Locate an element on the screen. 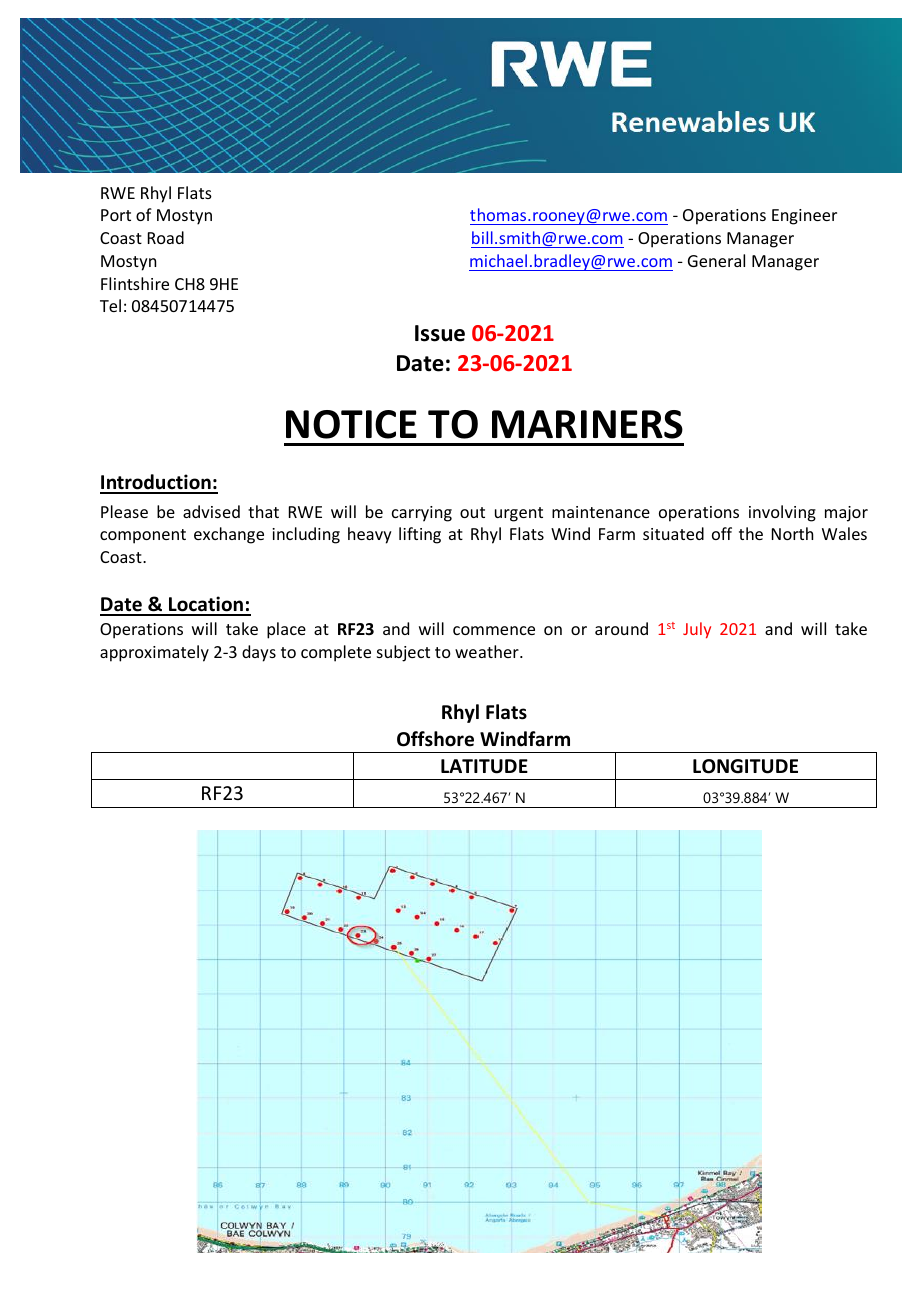  NOTICE is located at coordinates (351, 424).
